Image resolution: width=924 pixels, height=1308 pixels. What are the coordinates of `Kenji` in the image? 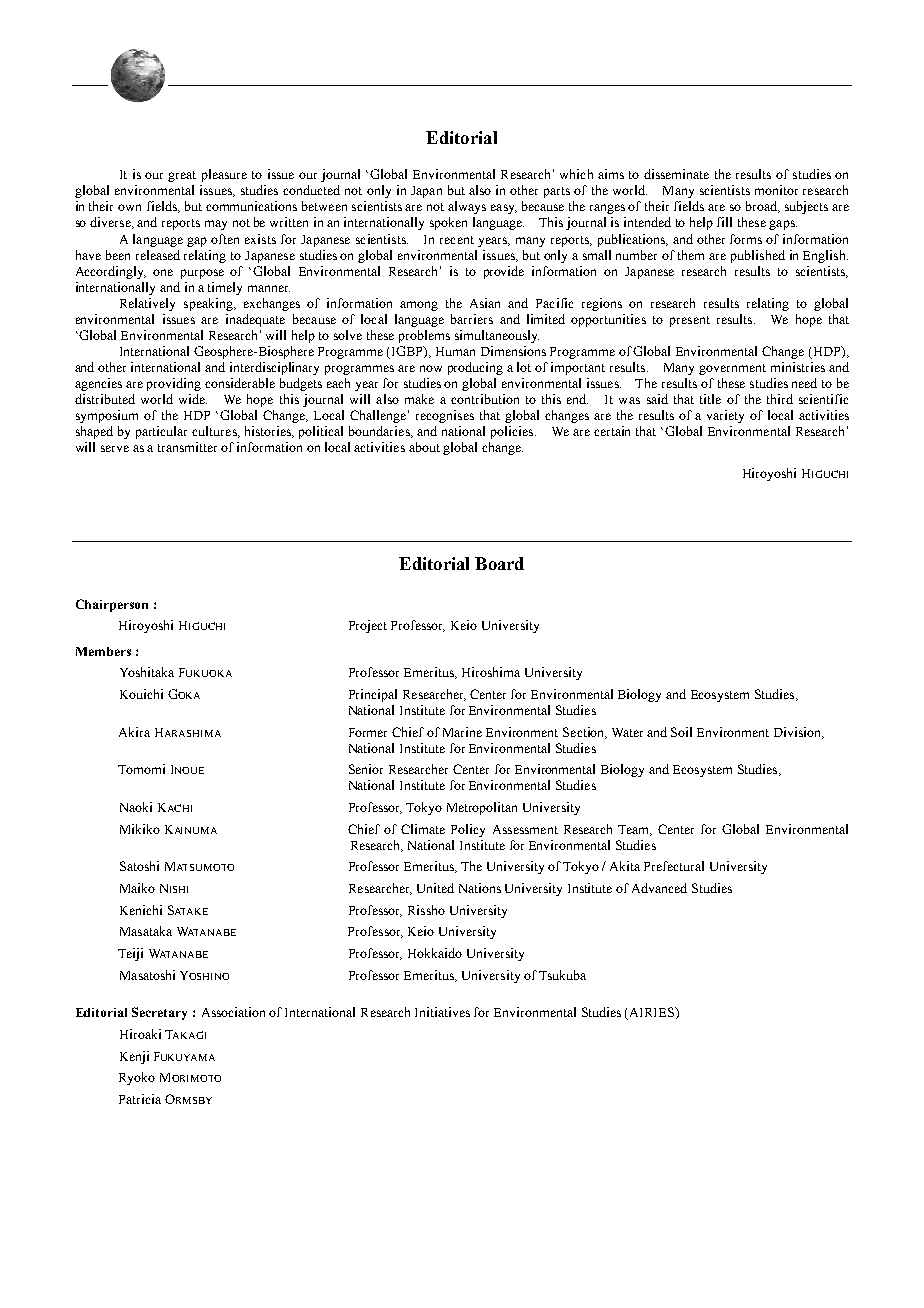 It's located at (134, 1057).
